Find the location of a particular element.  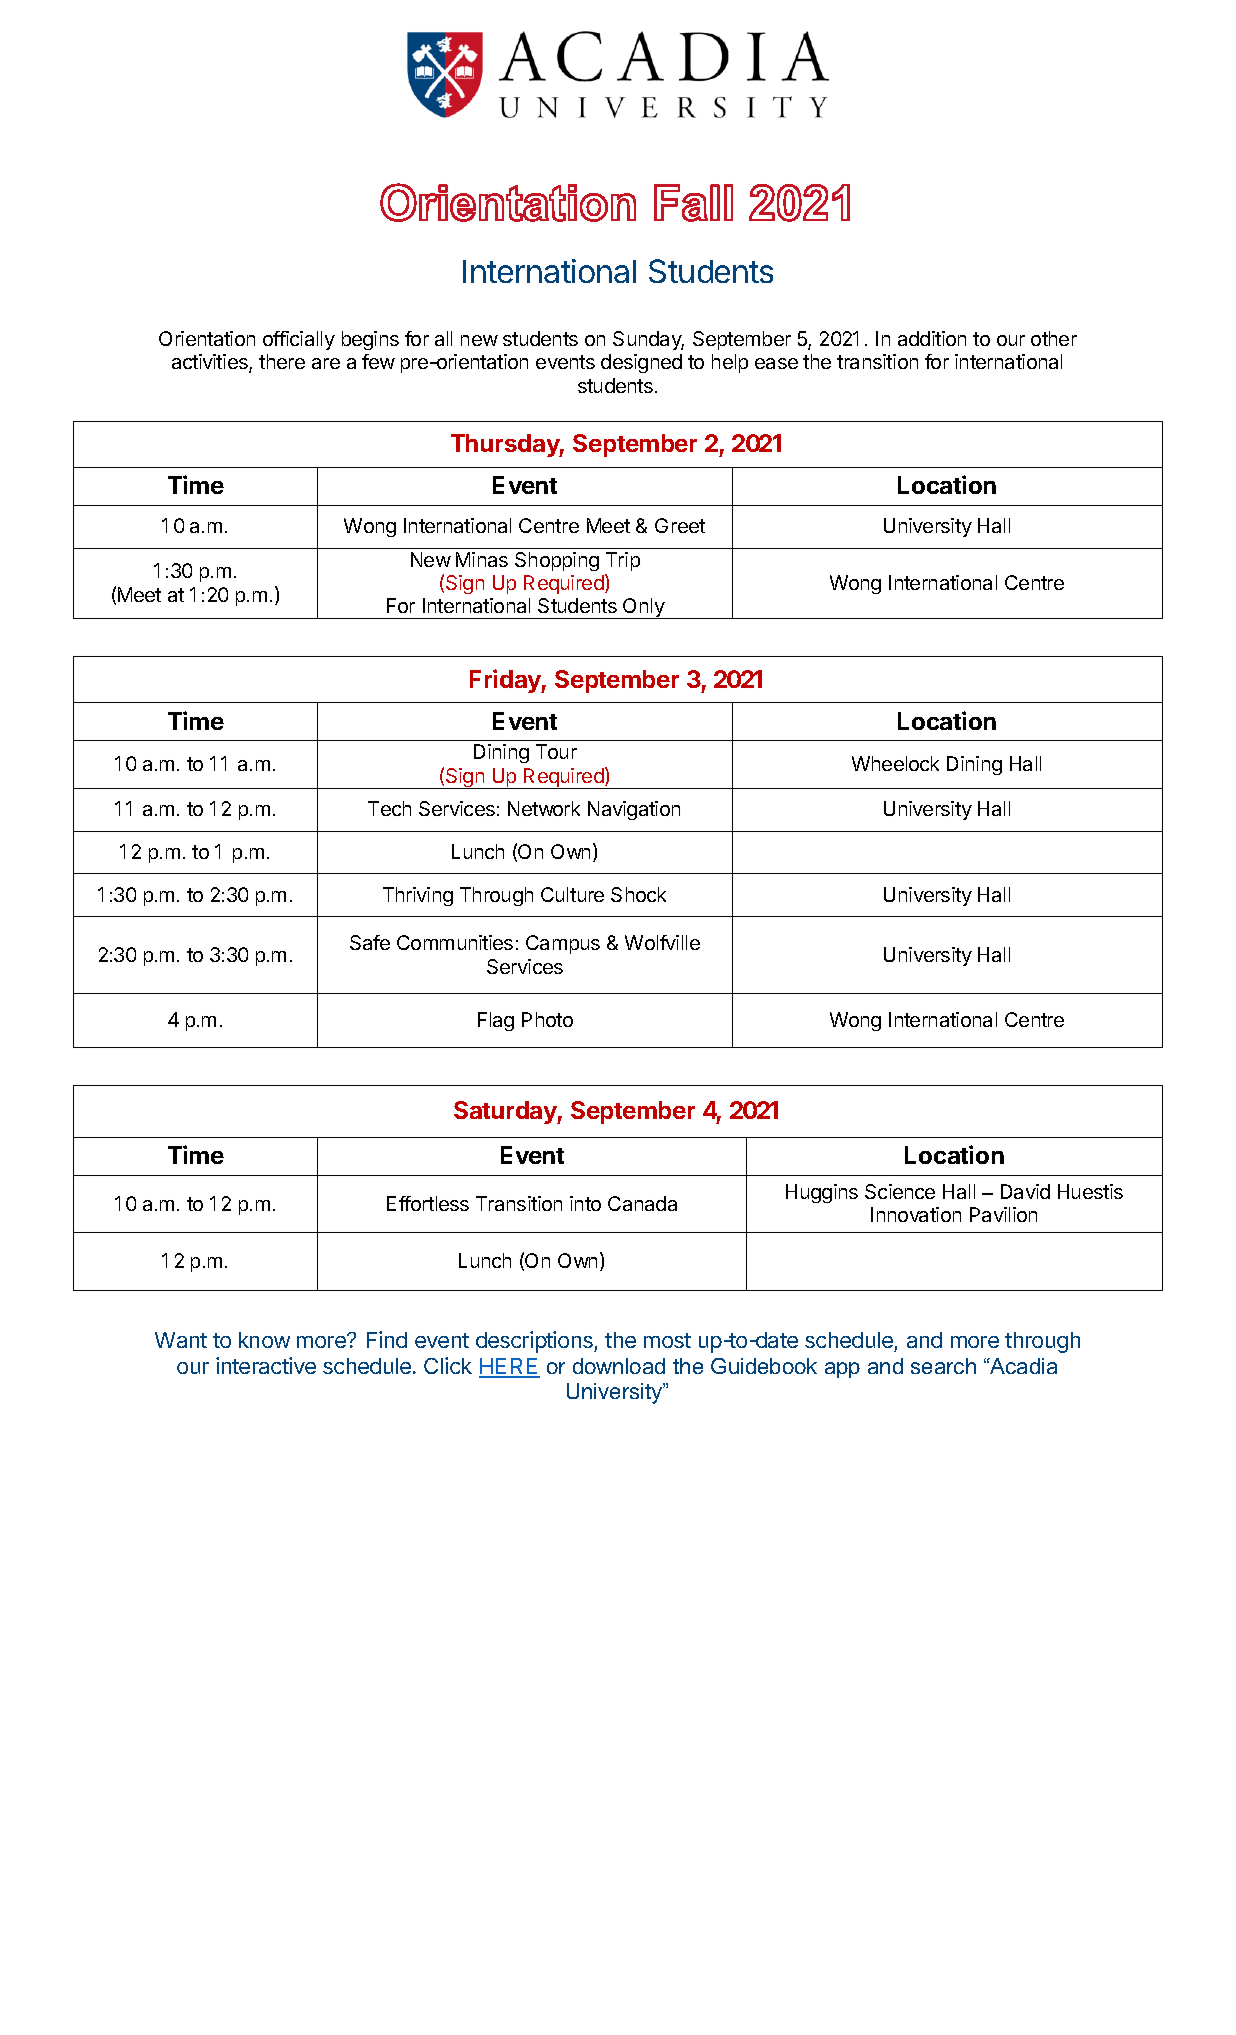

Tech is located at coordinates (389, 808).
